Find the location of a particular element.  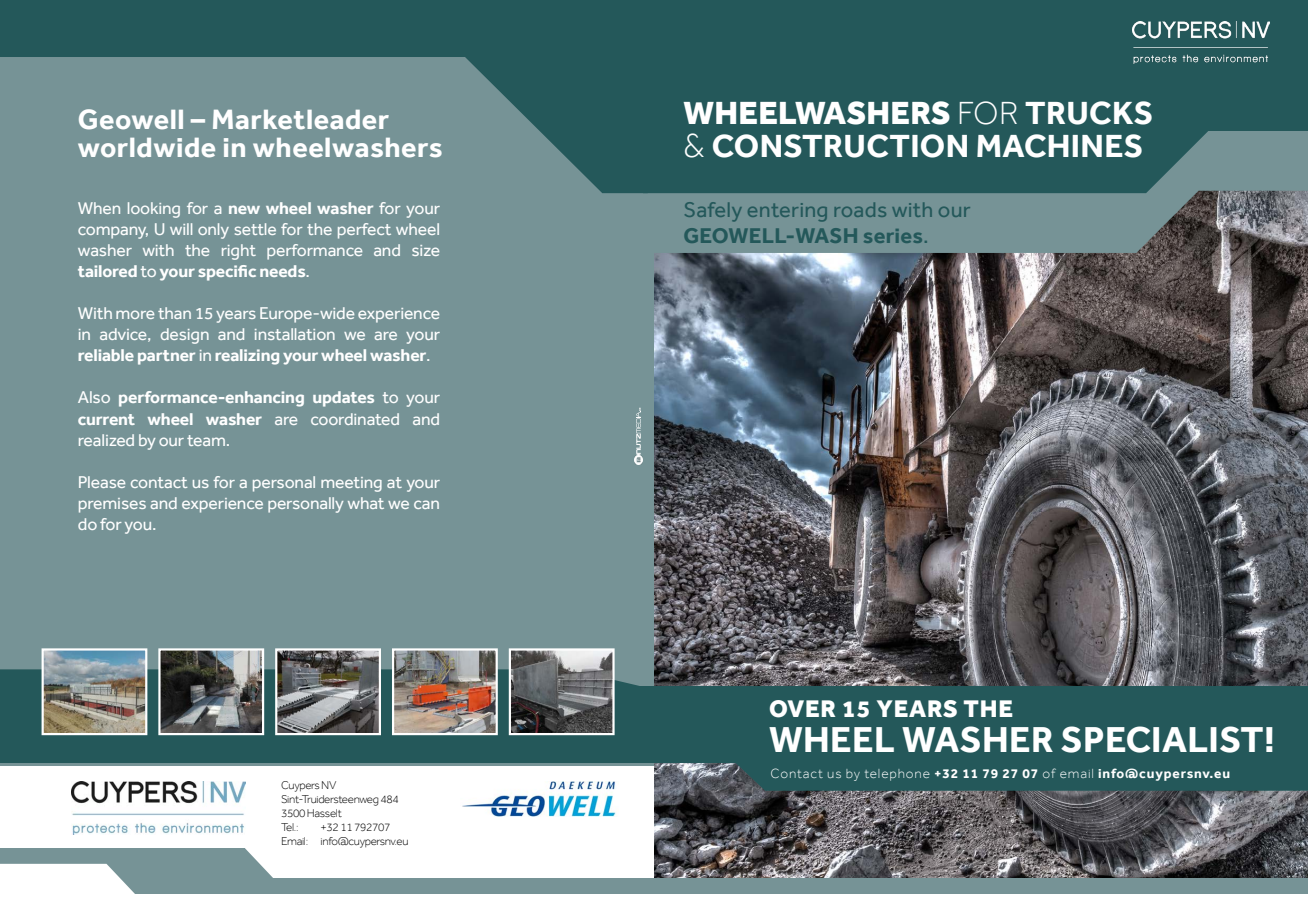

series is located at coordinates (893, 236).
